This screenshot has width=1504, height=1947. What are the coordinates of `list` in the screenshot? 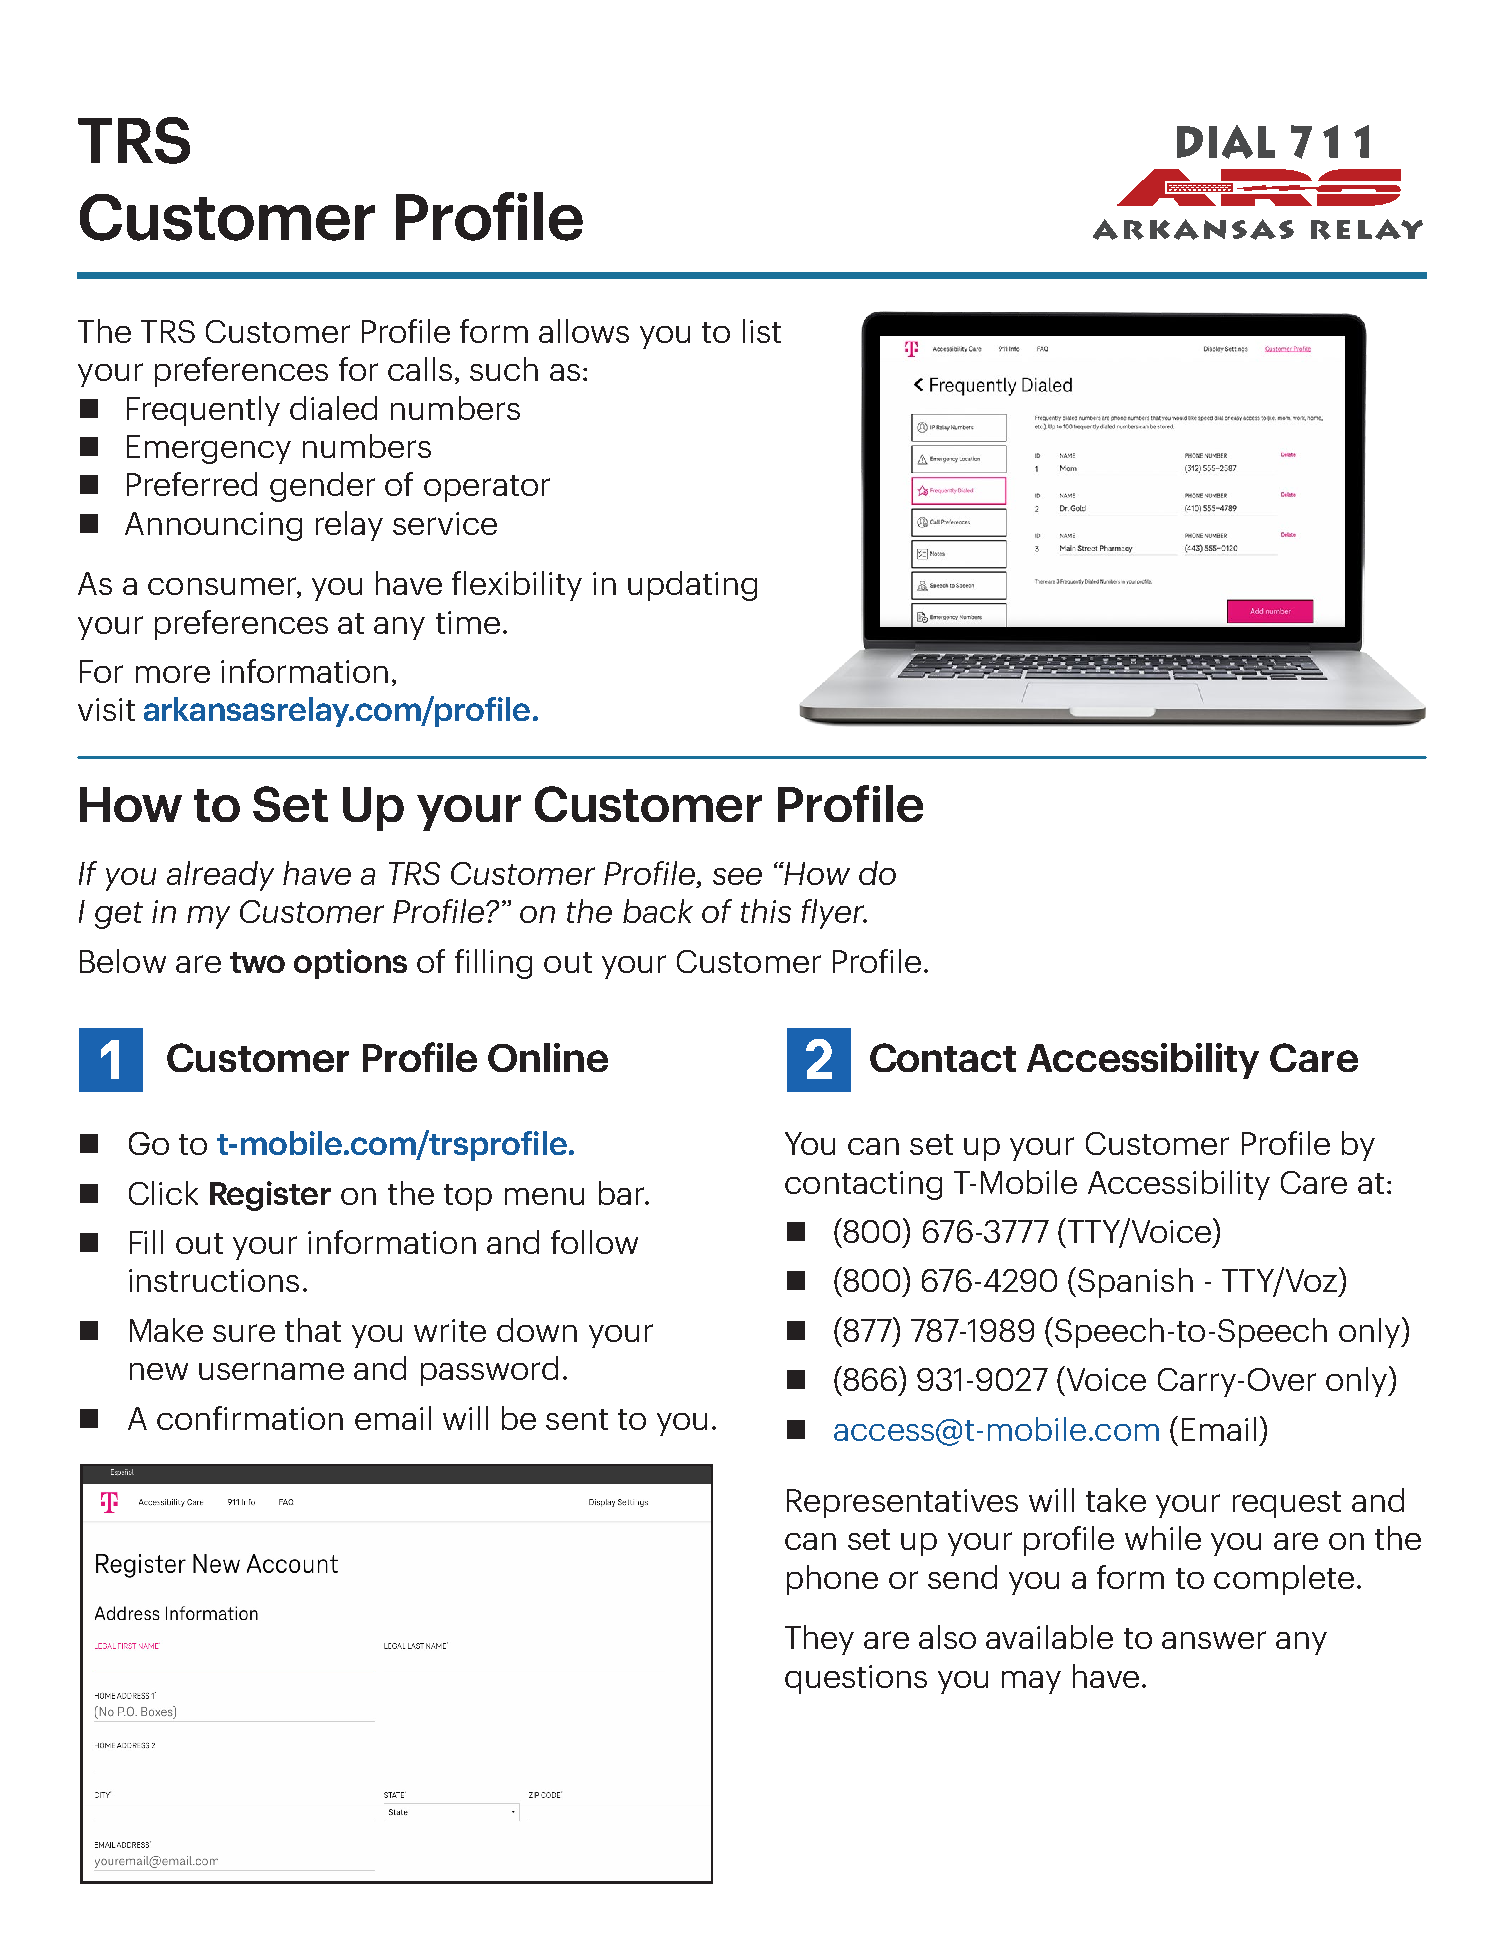 It's located at (762, 331).
